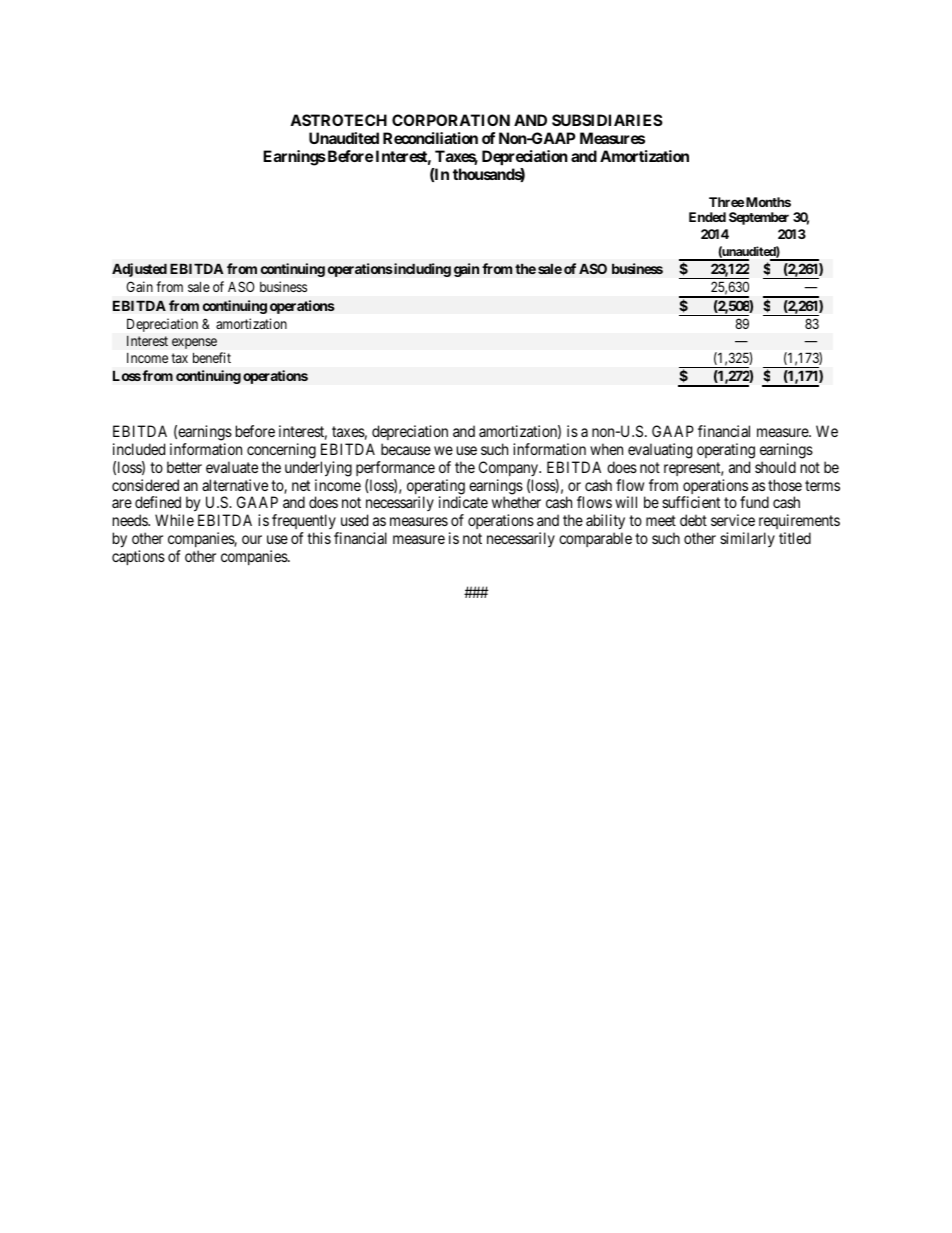 Image resolution: width=952 pixels, height=1233 pixels. Describe the element at coordinates (451, 120) in the document. I see `CORPORATION` at that location.
